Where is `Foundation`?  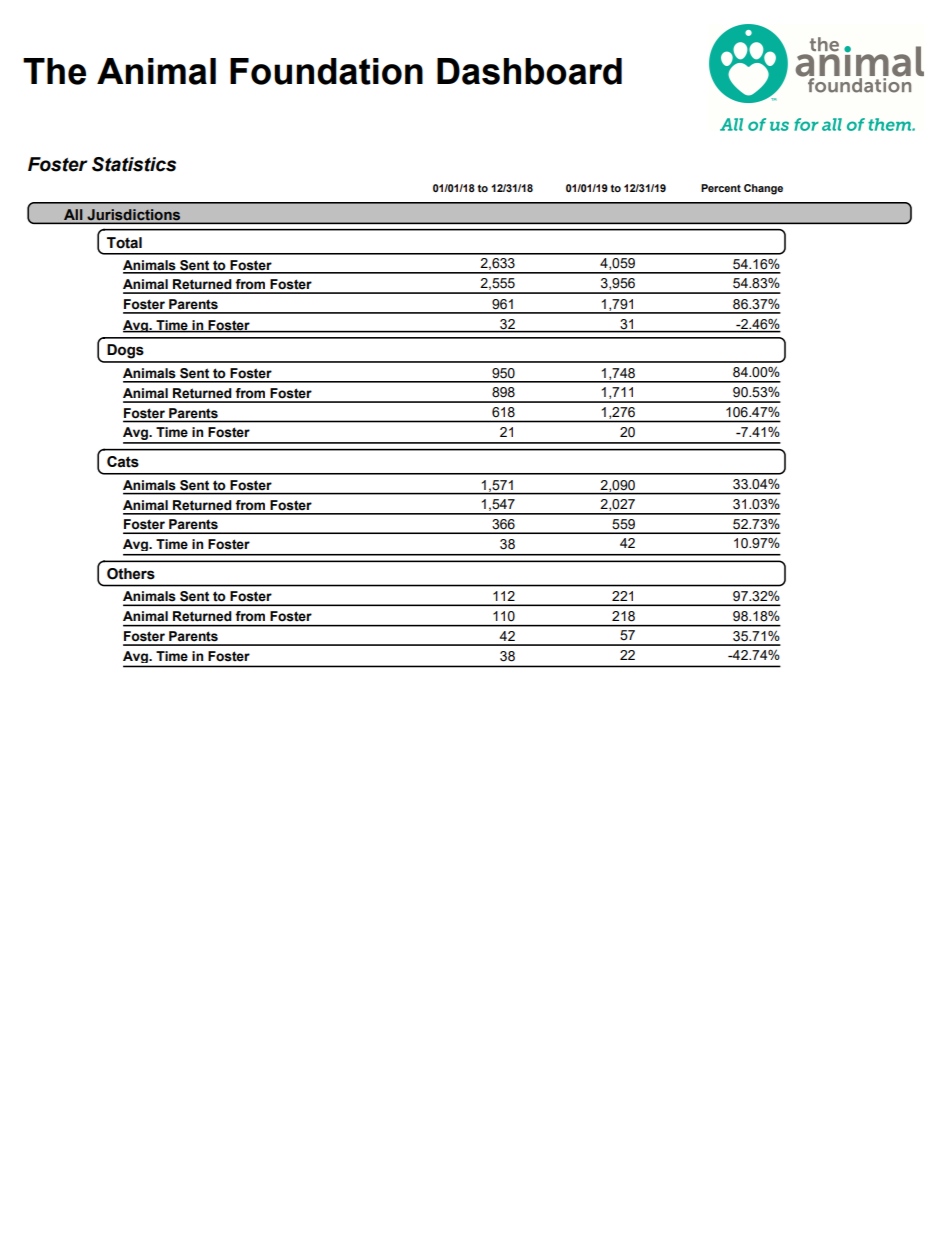
Foundation is located at coordinates (326, 71).
